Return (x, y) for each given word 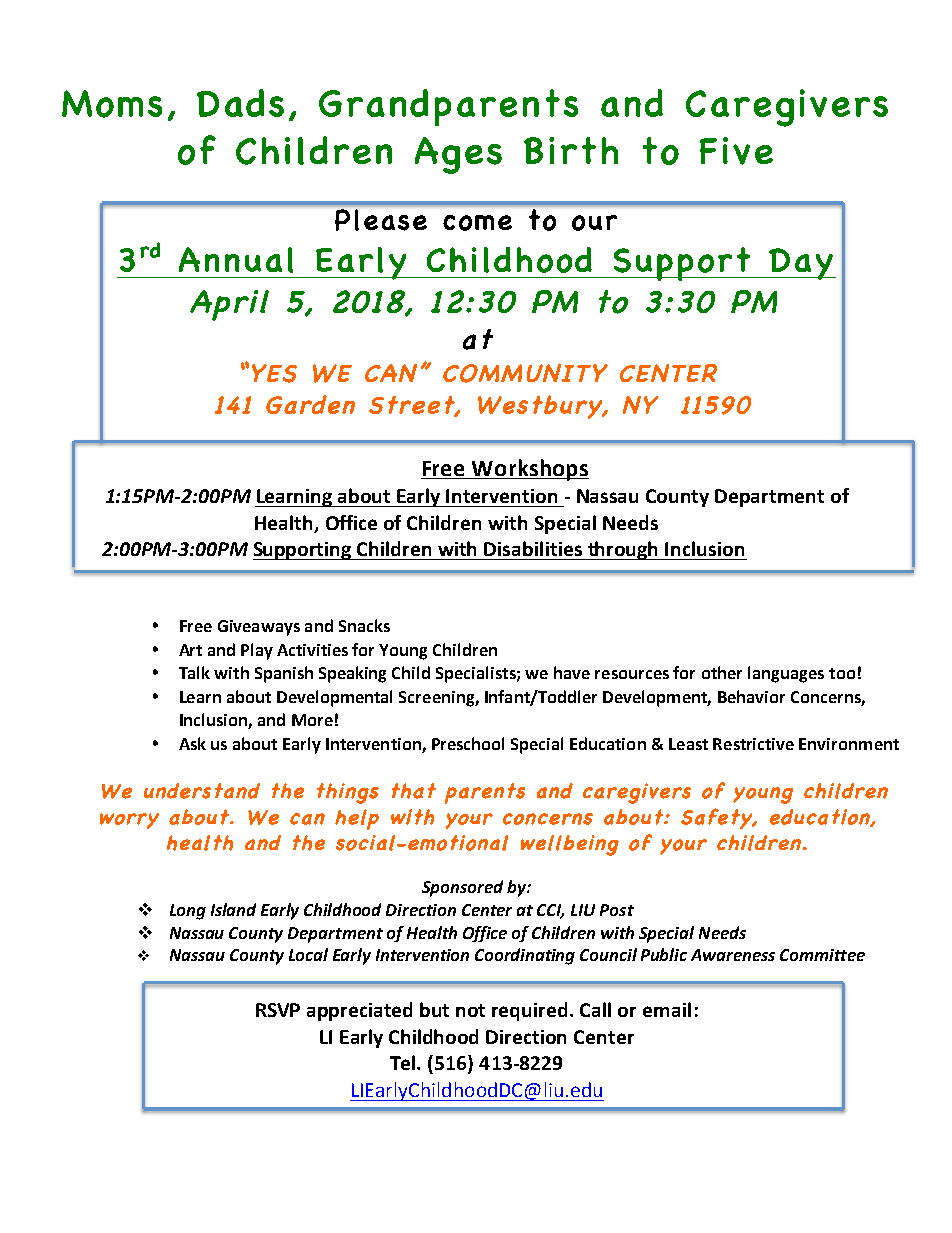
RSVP (278, 1010)
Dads (240, 103)
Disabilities (533, 548)
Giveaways (259, 628)
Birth (571, 150)
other (722, 672)
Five (736, 151)
